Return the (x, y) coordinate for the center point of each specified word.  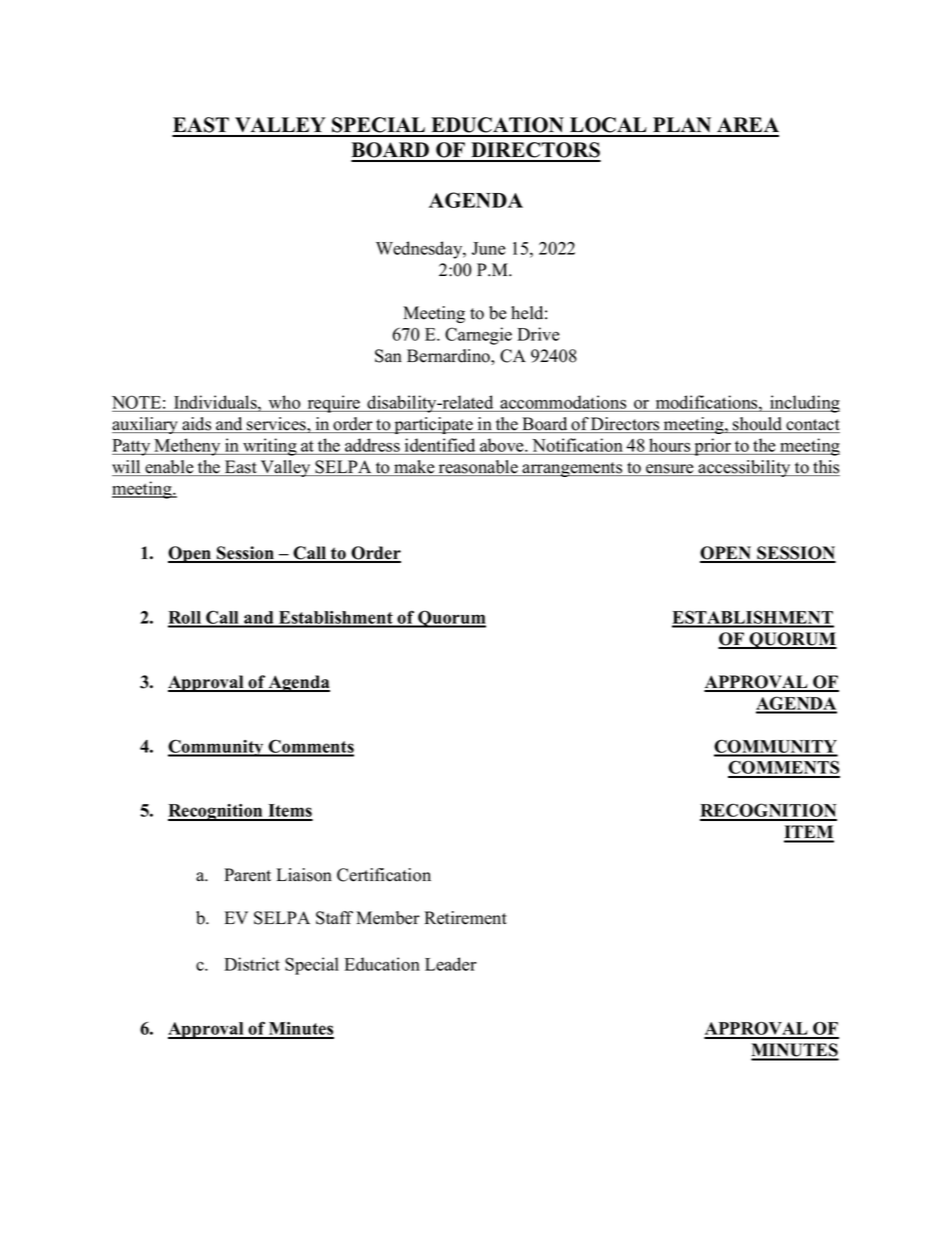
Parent (247, 875)
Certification (384, 875)
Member (388, 918)
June (489, 248)
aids (197, 425)
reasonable (478, 468)
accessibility (745, 468)
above (503, 445)
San (388, 356)
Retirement (465, 918)
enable (169, 468)
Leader (451, 964)
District (252, 964)
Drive (538, 334)
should (758, 425)
